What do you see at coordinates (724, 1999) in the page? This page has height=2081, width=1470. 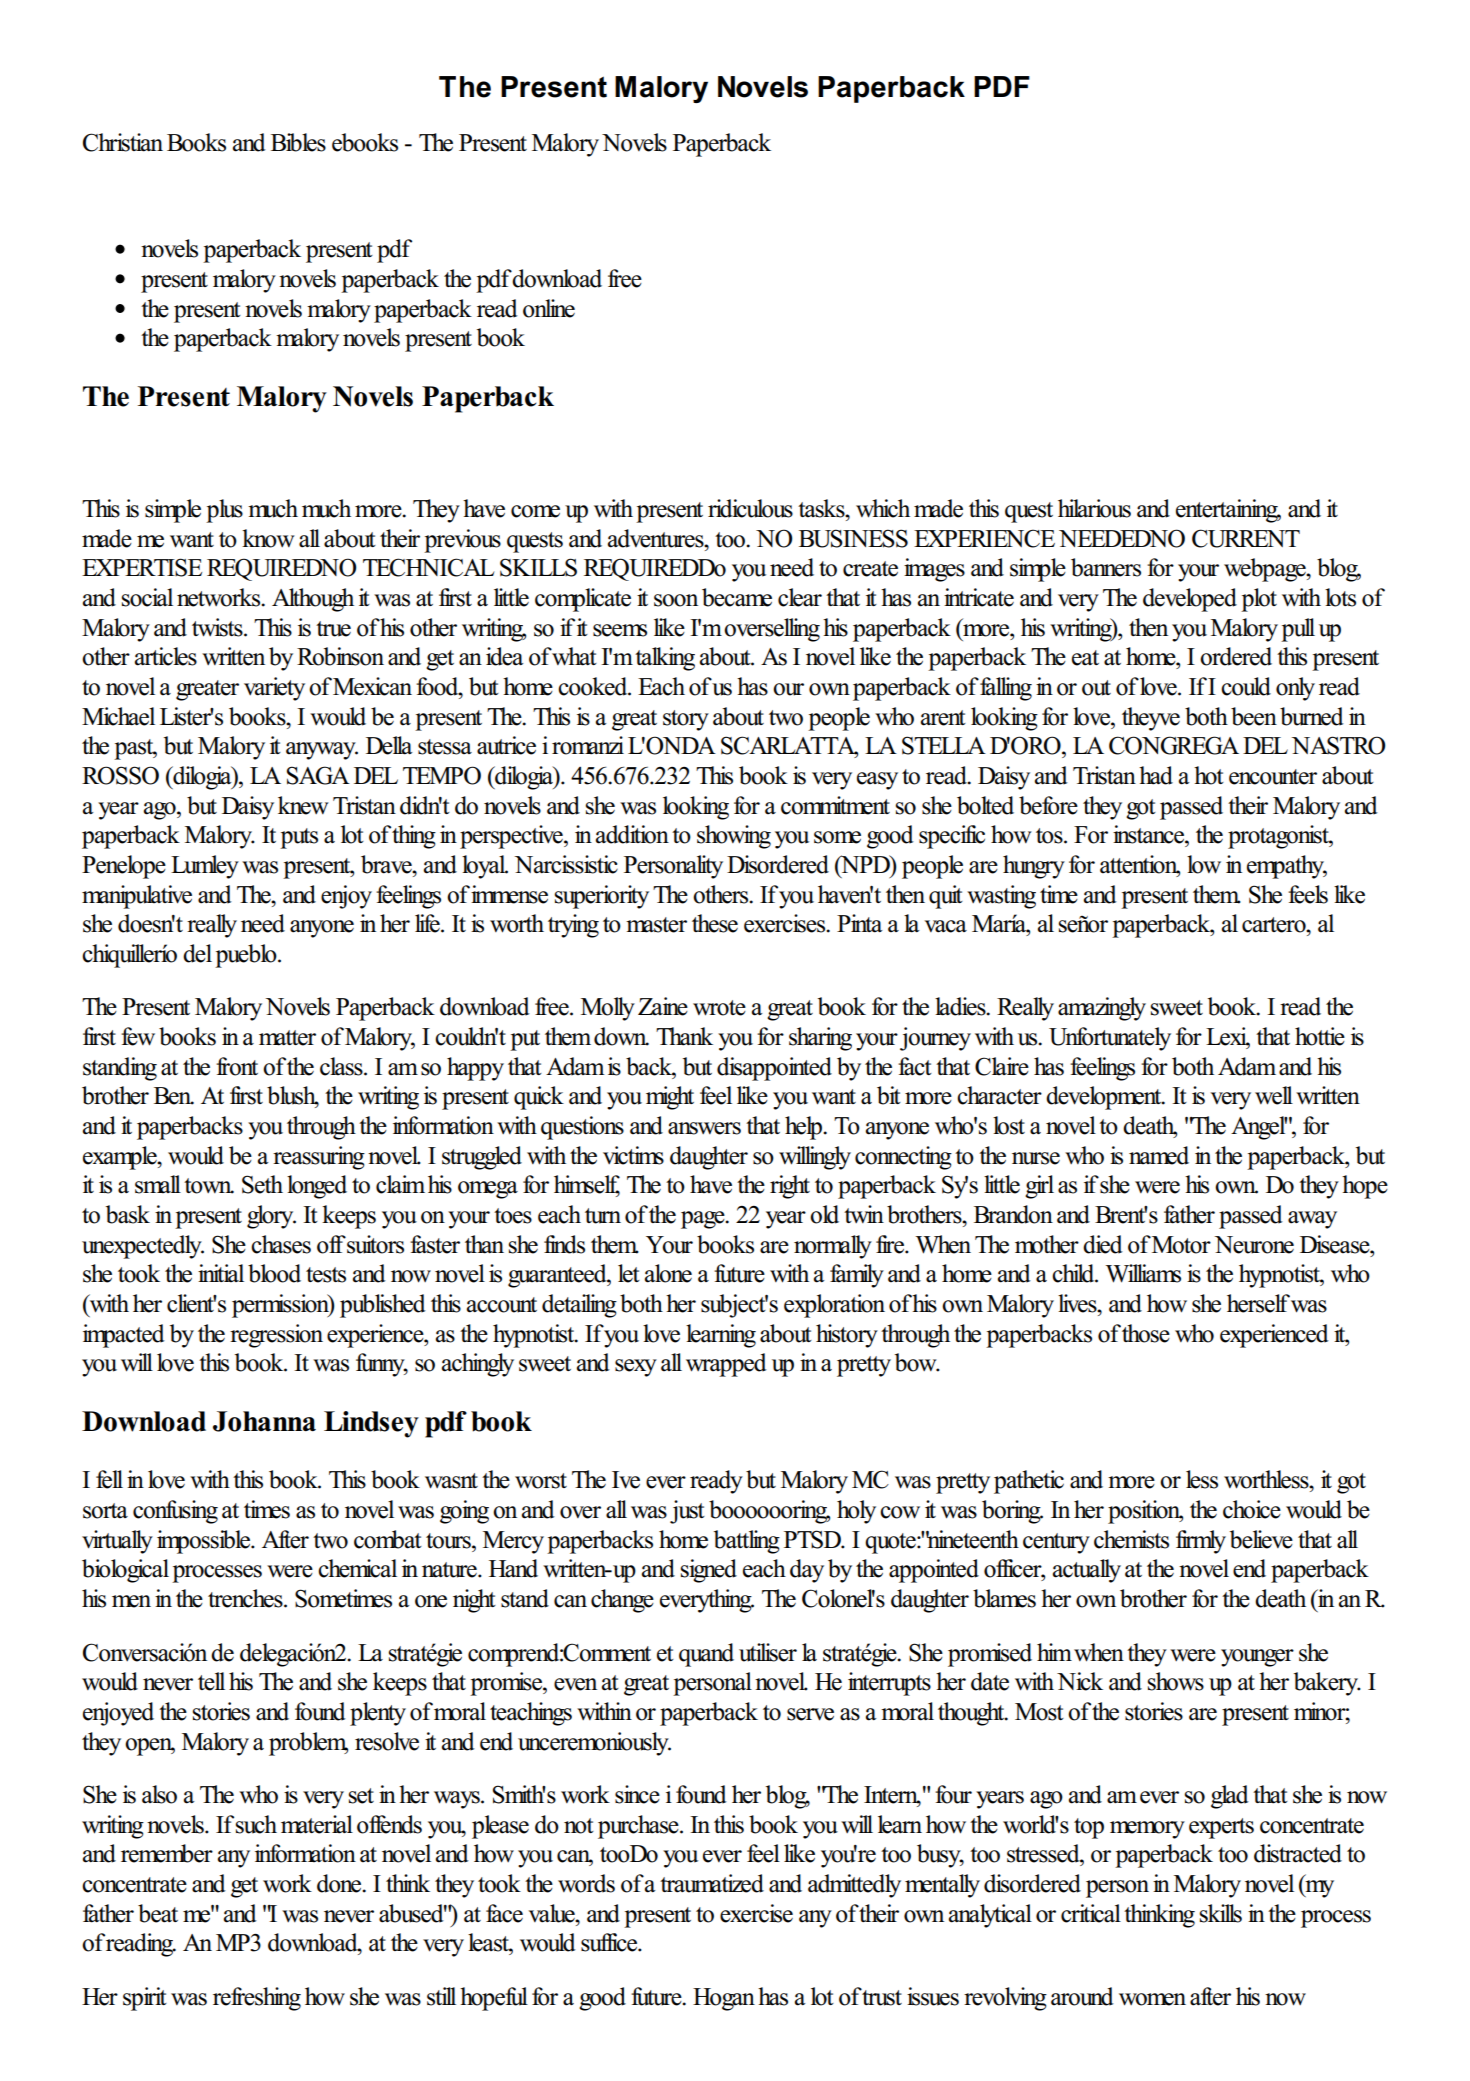 I see `Hogan` at bounding box center [724, 1999].
